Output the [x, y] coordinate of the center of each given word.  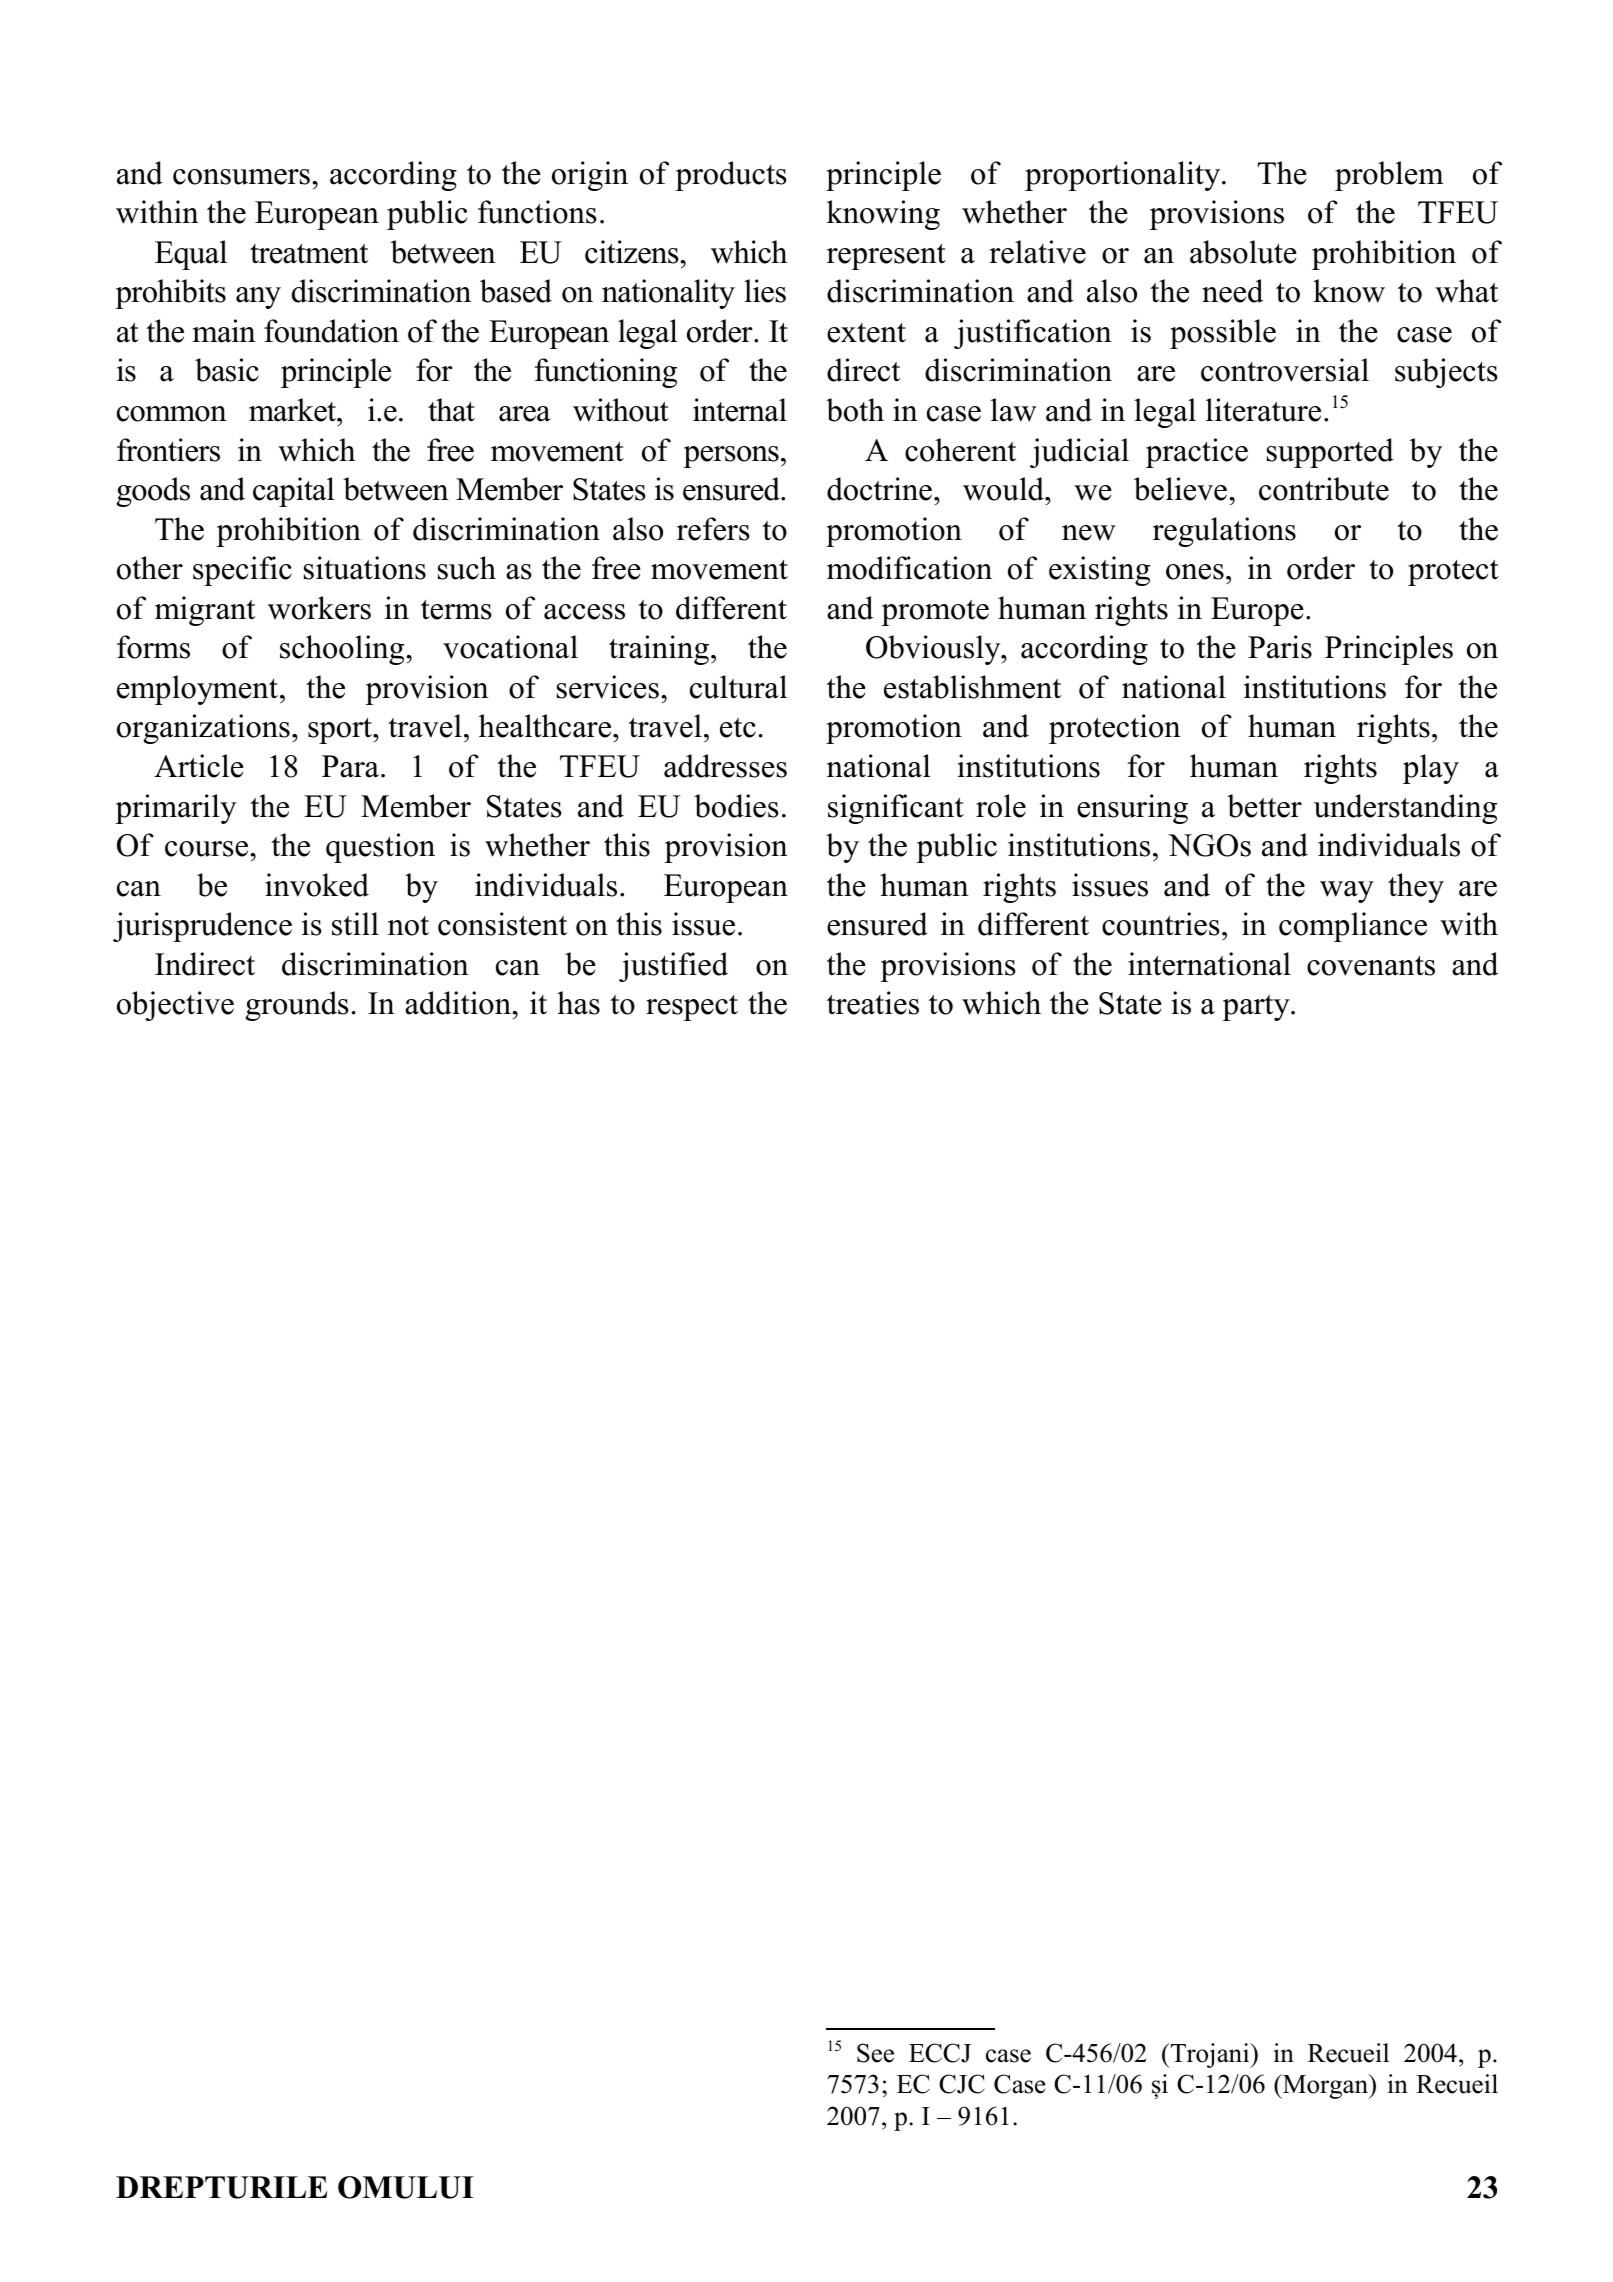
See [875, 2053]
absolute [1243, 252]
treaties [873, 1003]
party [1257, 1008]
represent [886, 257]
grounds [297, 1006]
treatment [309, 254]
